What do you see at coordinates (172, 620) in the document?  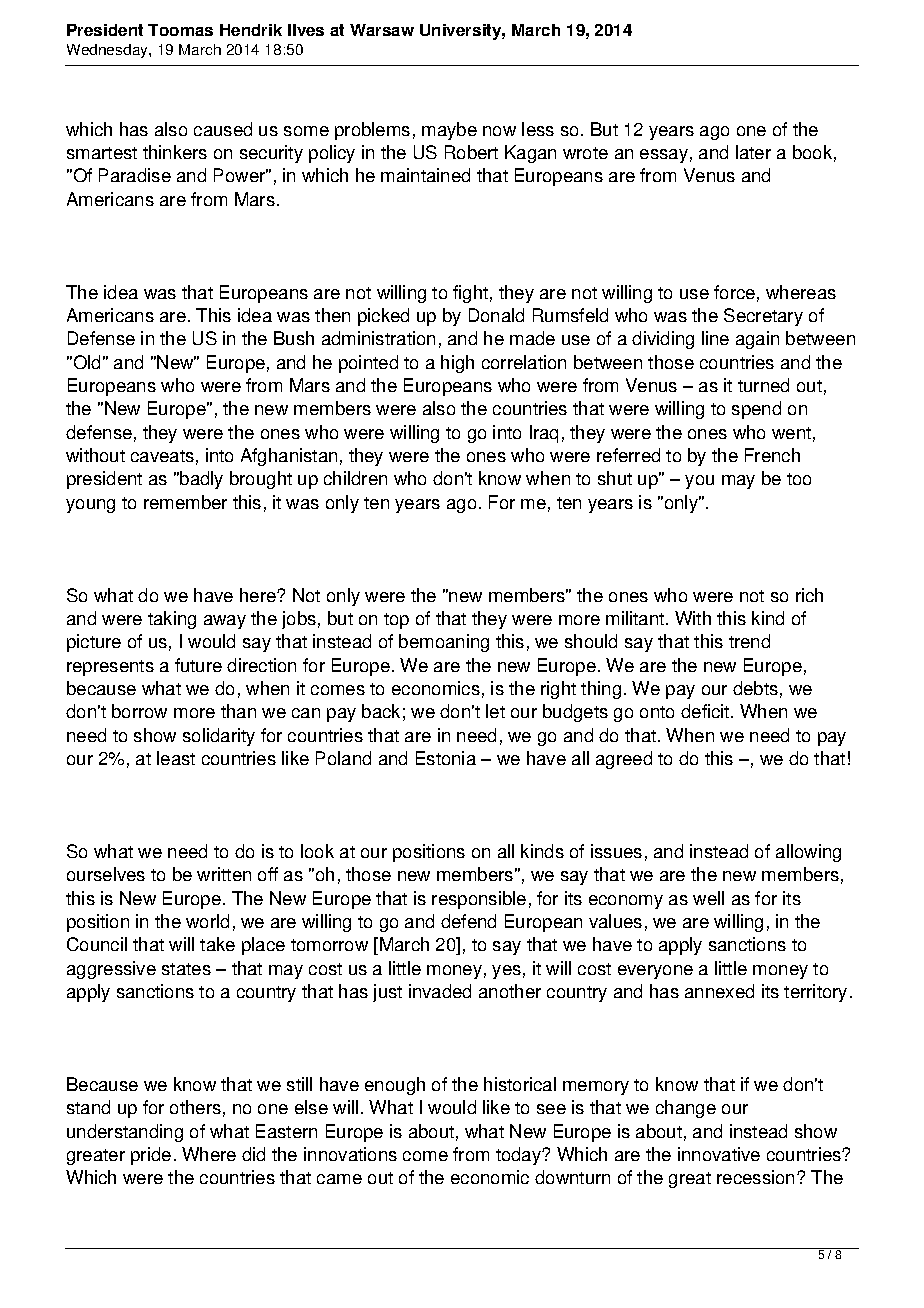 I see `taking` at bounding box center [172, 620].
